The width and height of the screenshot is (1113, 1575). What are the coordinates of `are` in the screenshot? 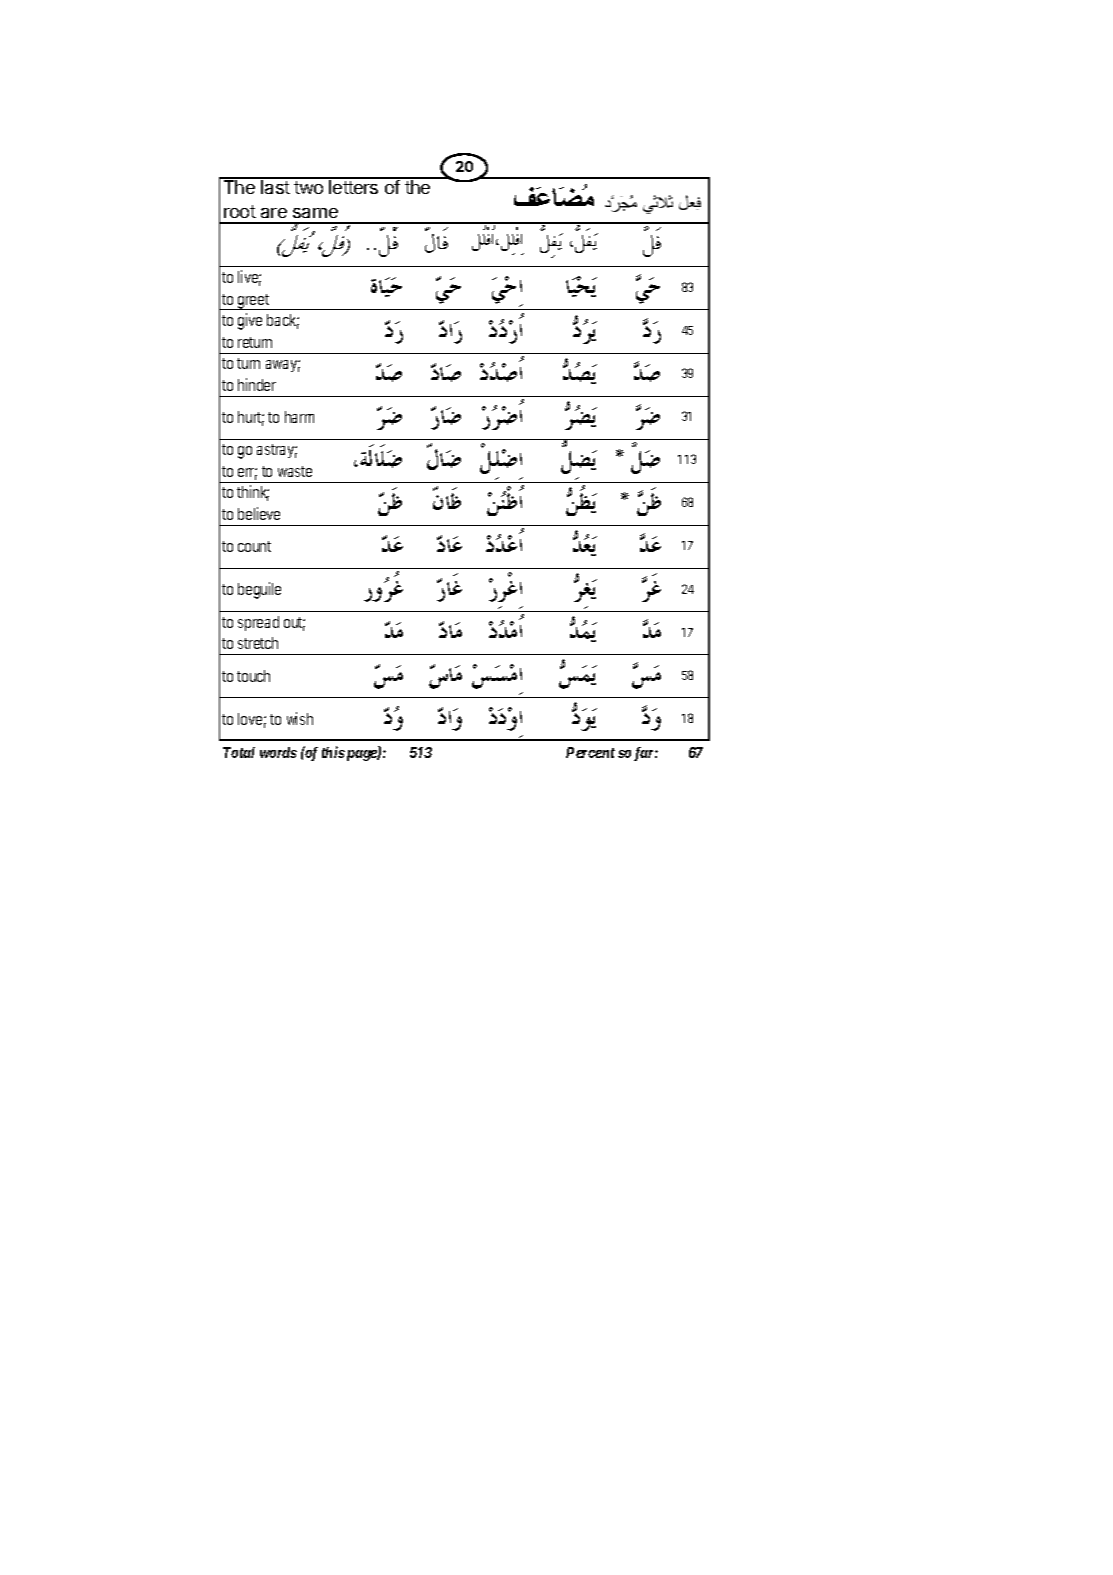 It's located at (274, 213).
